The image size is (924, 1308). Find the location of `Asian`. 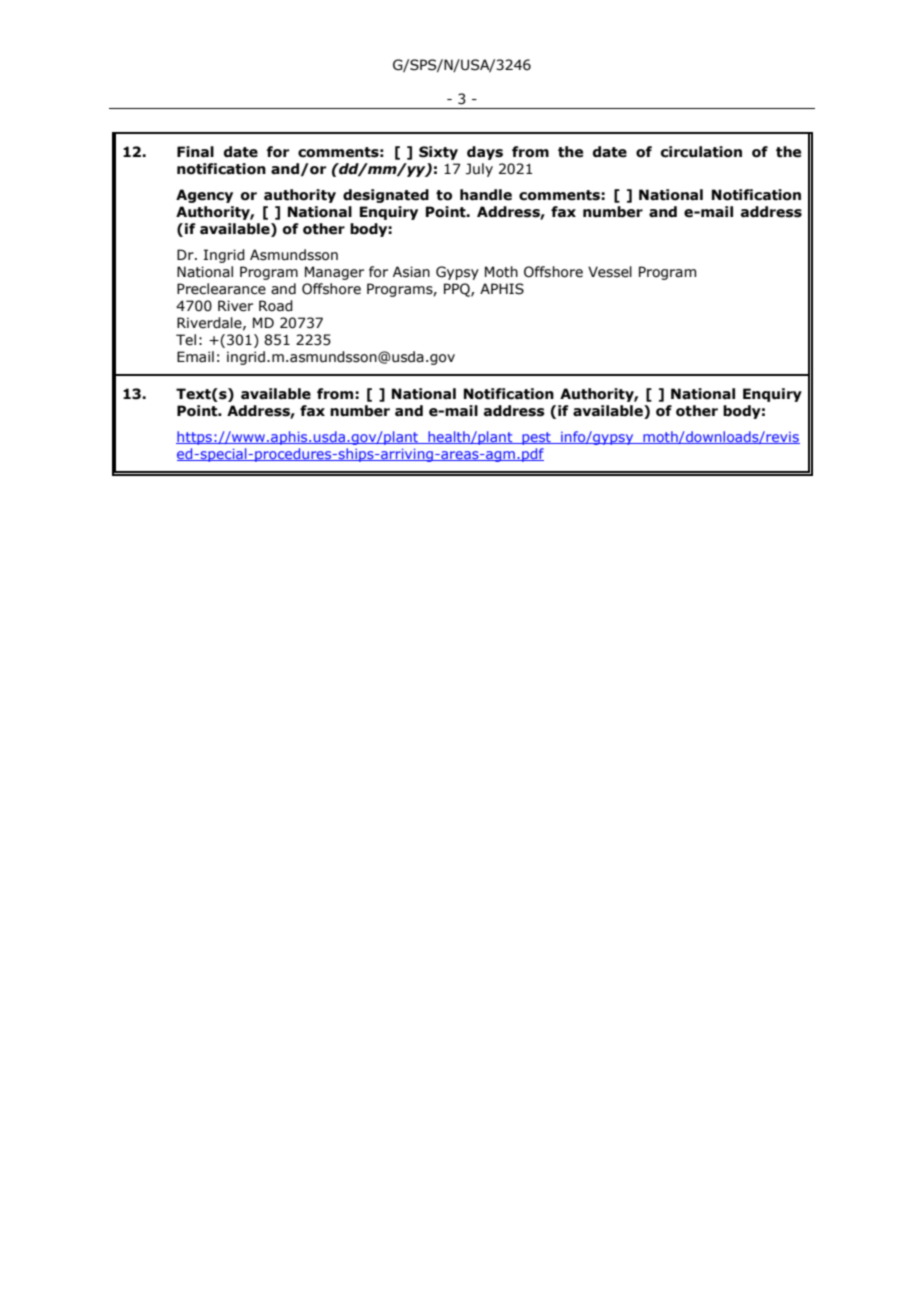

Asian is located at coordinates (411, 272).
